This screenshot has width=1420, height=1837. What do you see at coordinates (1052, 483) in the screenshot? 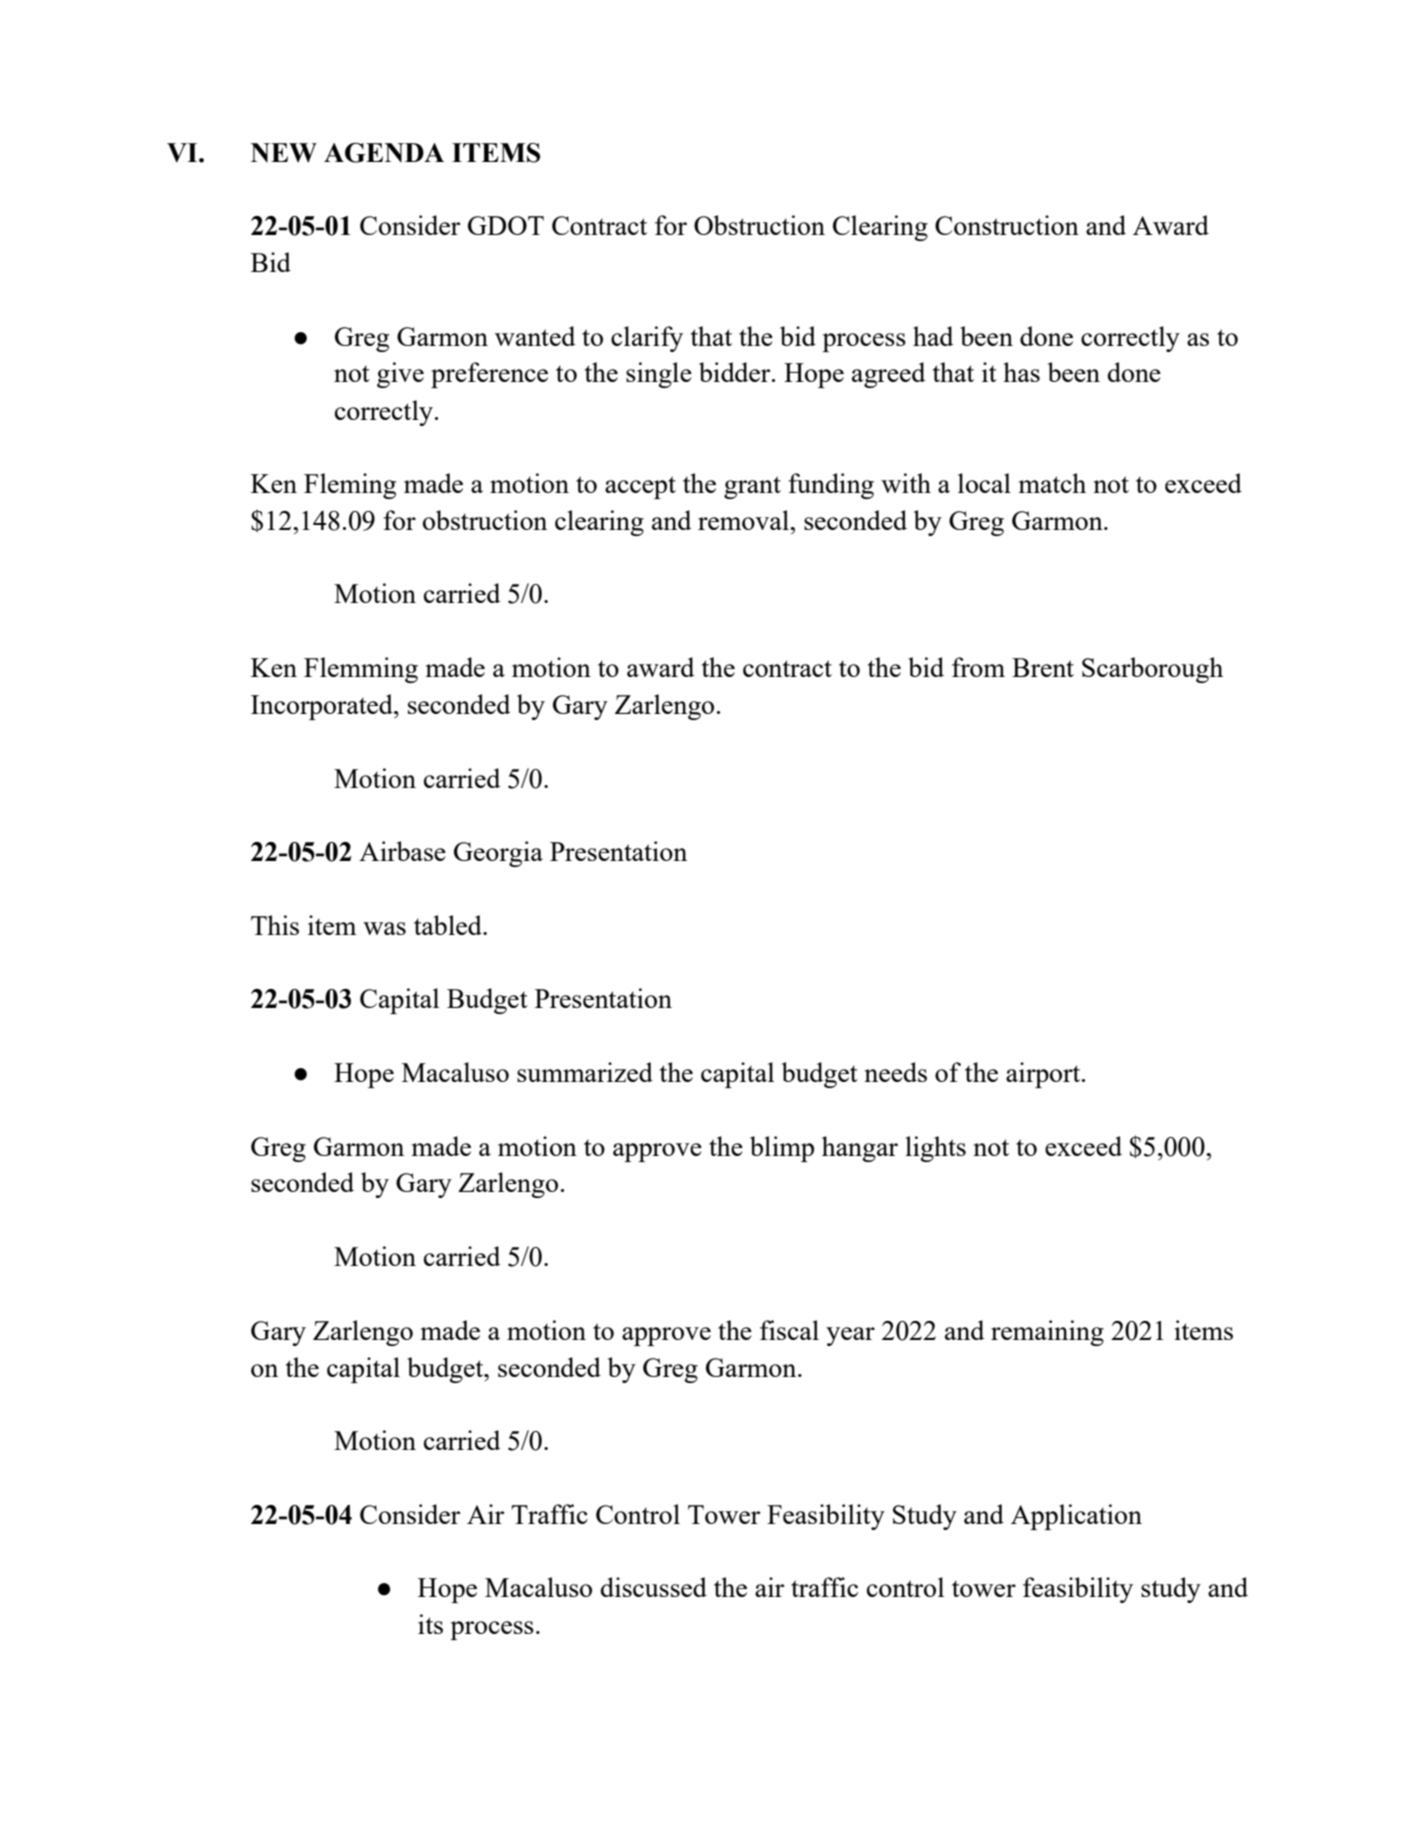
I see `match` at bounding box center [1052, 483].
